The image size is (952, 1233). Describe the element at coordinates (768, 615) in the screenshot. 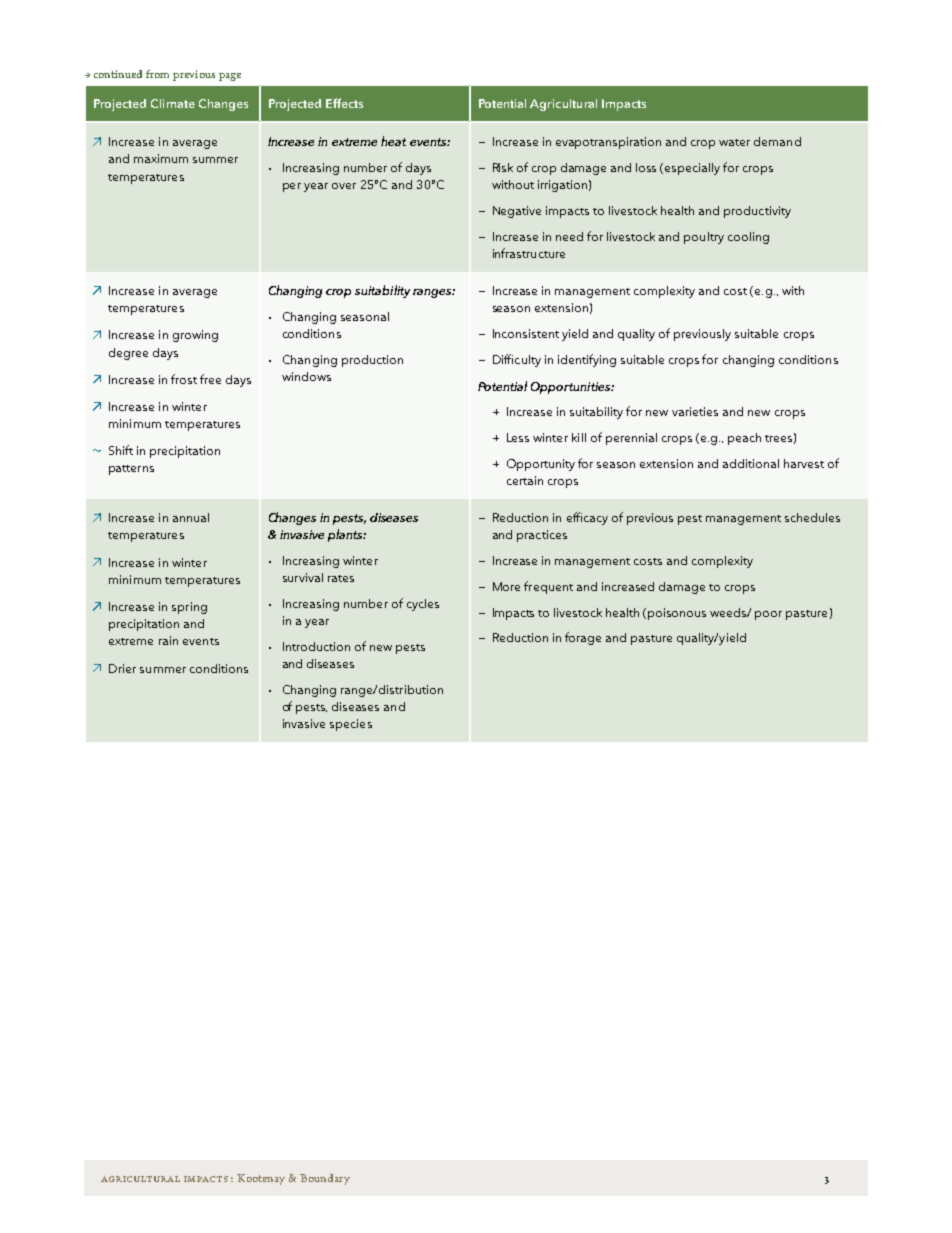

I see `poor` at that location.
